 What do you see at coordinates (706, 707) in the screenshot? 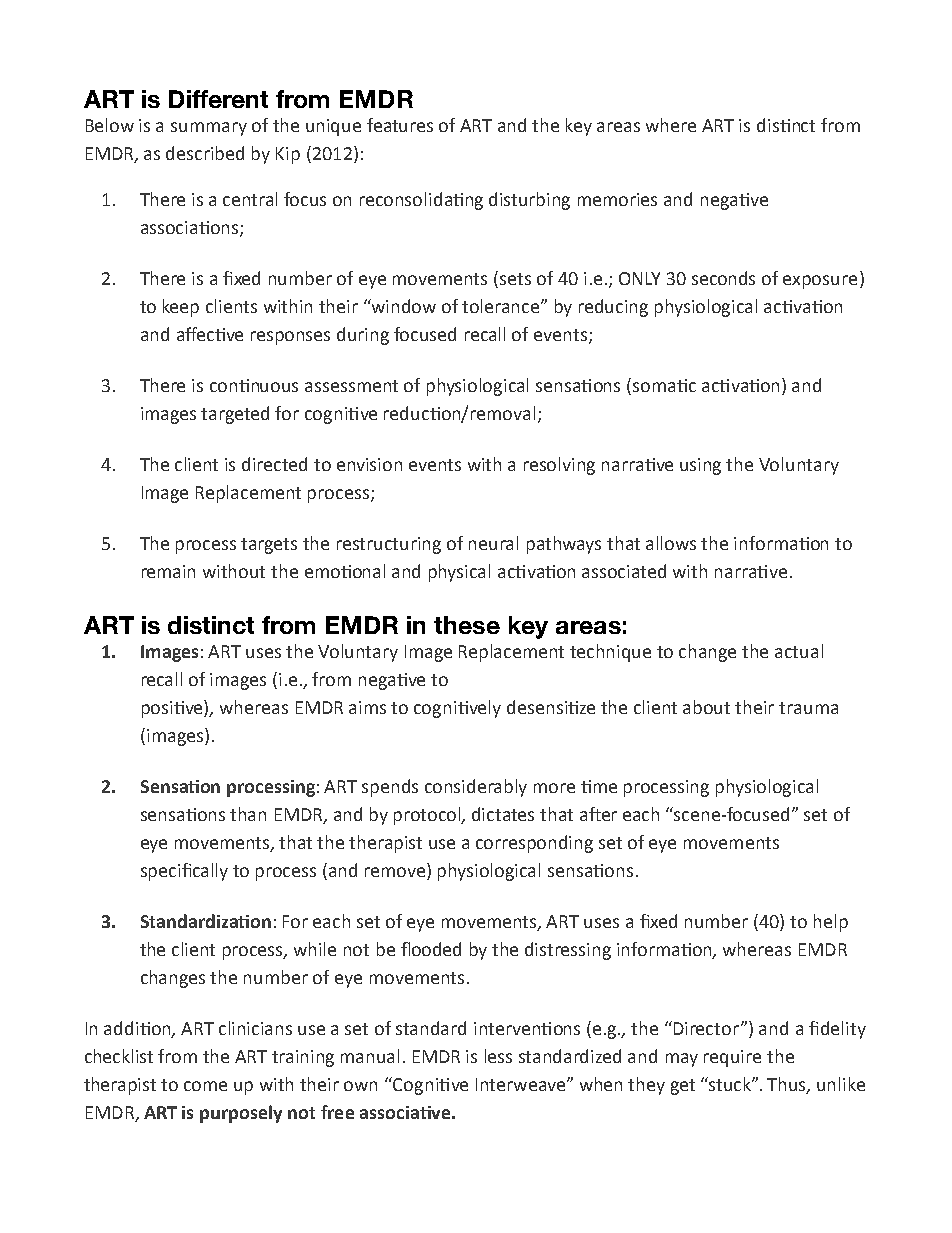
I see `about` at bounding box center [706, 707].
